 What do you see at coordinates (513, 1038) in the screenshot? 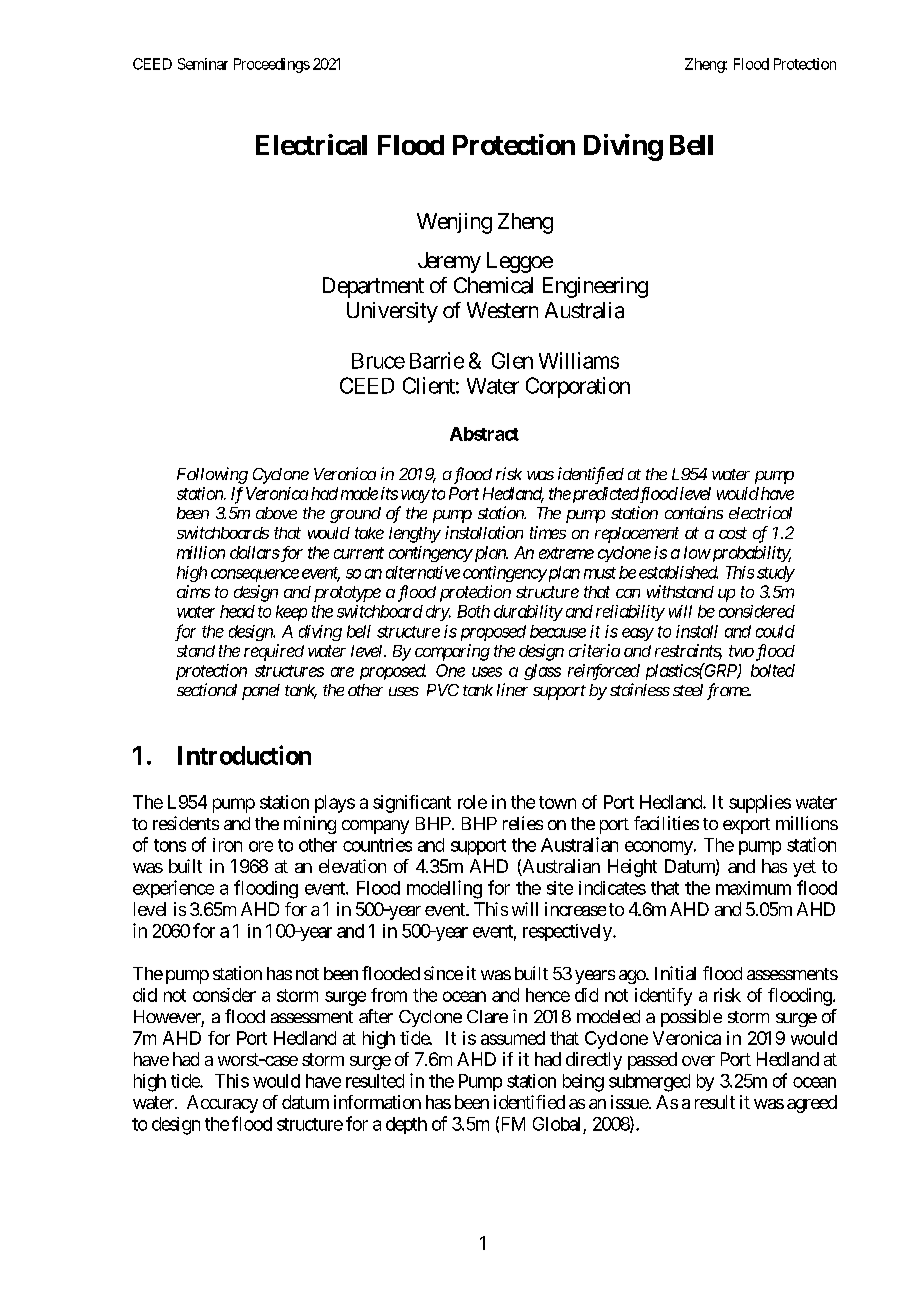
I see `assumed` at bounding box center [513, 1038].
